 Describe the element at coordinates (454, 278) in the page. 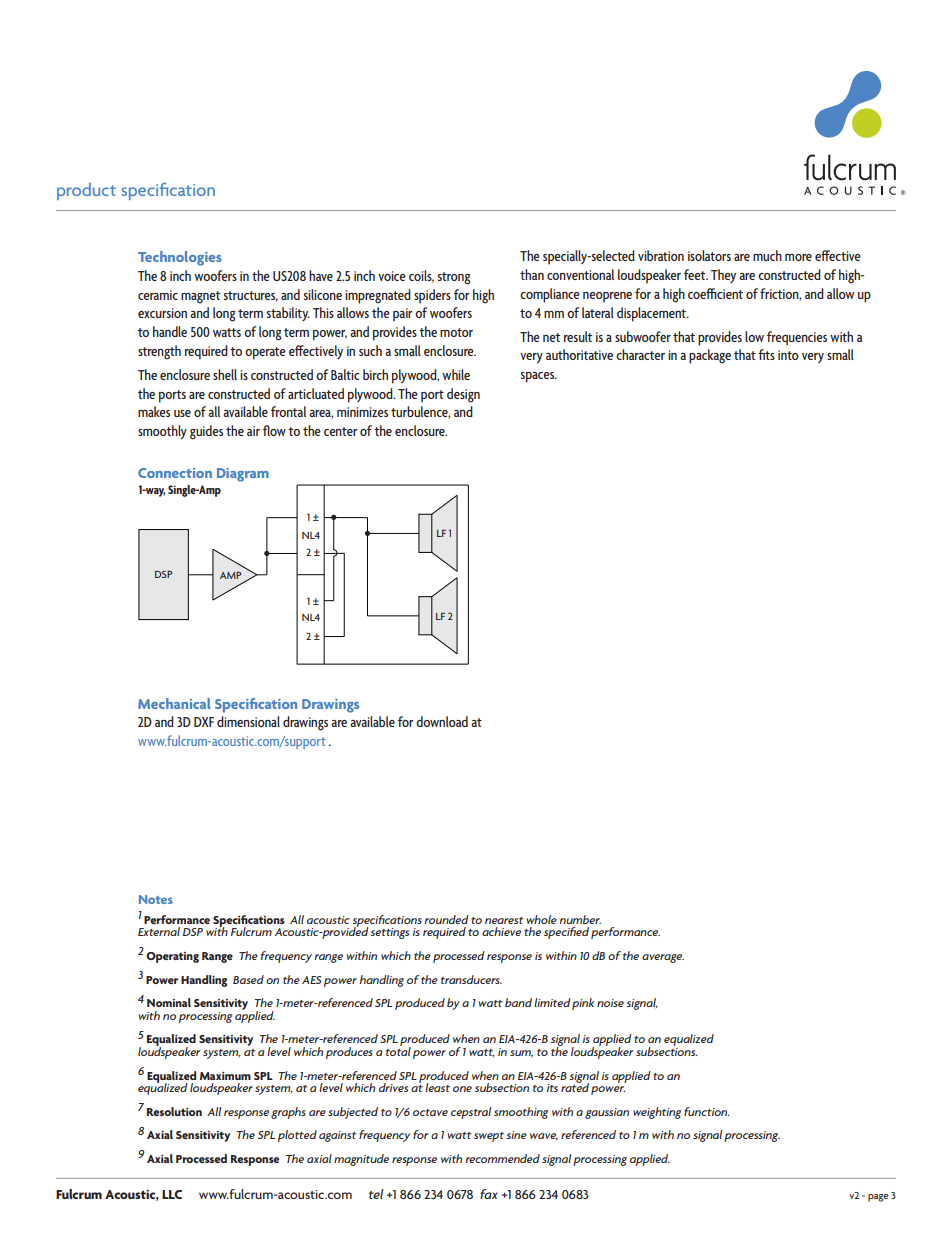

I see `strong` at that location.
